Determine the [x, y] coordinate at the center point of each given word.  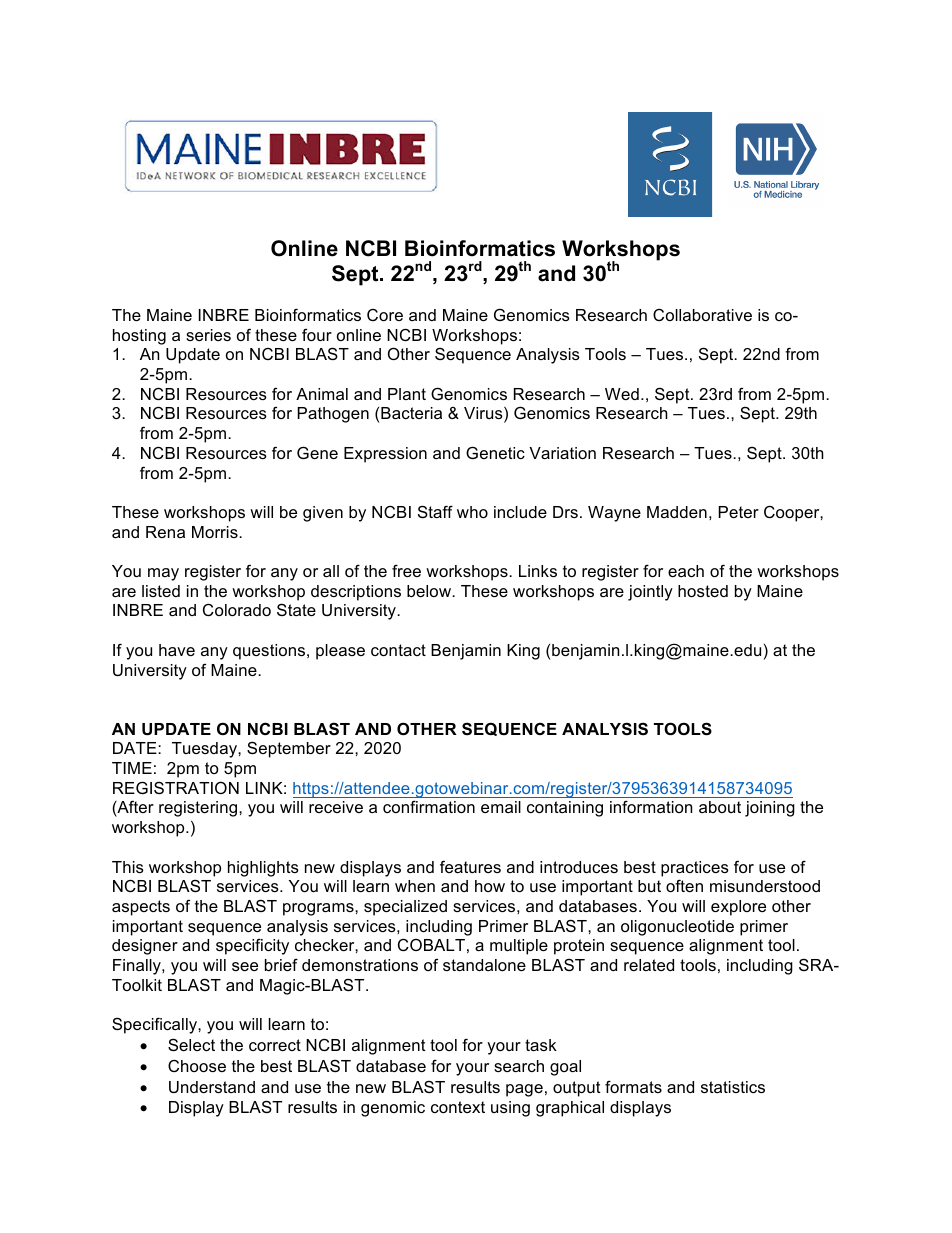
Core [385, 315]
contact [398, 650]
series [208, 335]
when [415, 886]
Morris [216, 532]
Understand [212, 1087]
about [720, 807]
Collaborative [702, 315]
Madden [677, 512]
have [177, 650]
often [684, 885]
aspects [141, 908]
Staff [435, 511]
